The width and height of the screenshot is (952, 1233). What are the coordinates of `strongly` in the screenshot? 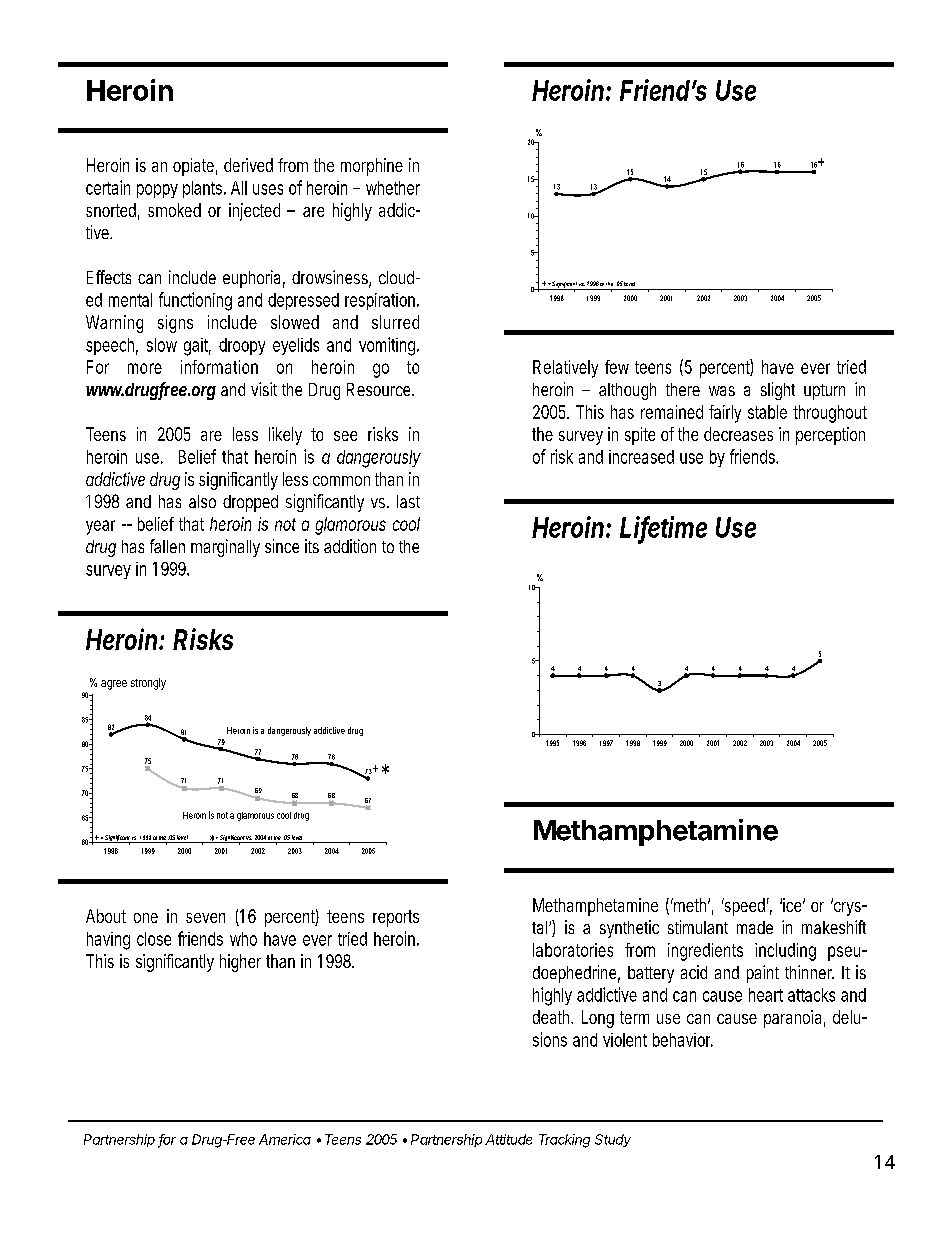 It's located at (148, 684).
